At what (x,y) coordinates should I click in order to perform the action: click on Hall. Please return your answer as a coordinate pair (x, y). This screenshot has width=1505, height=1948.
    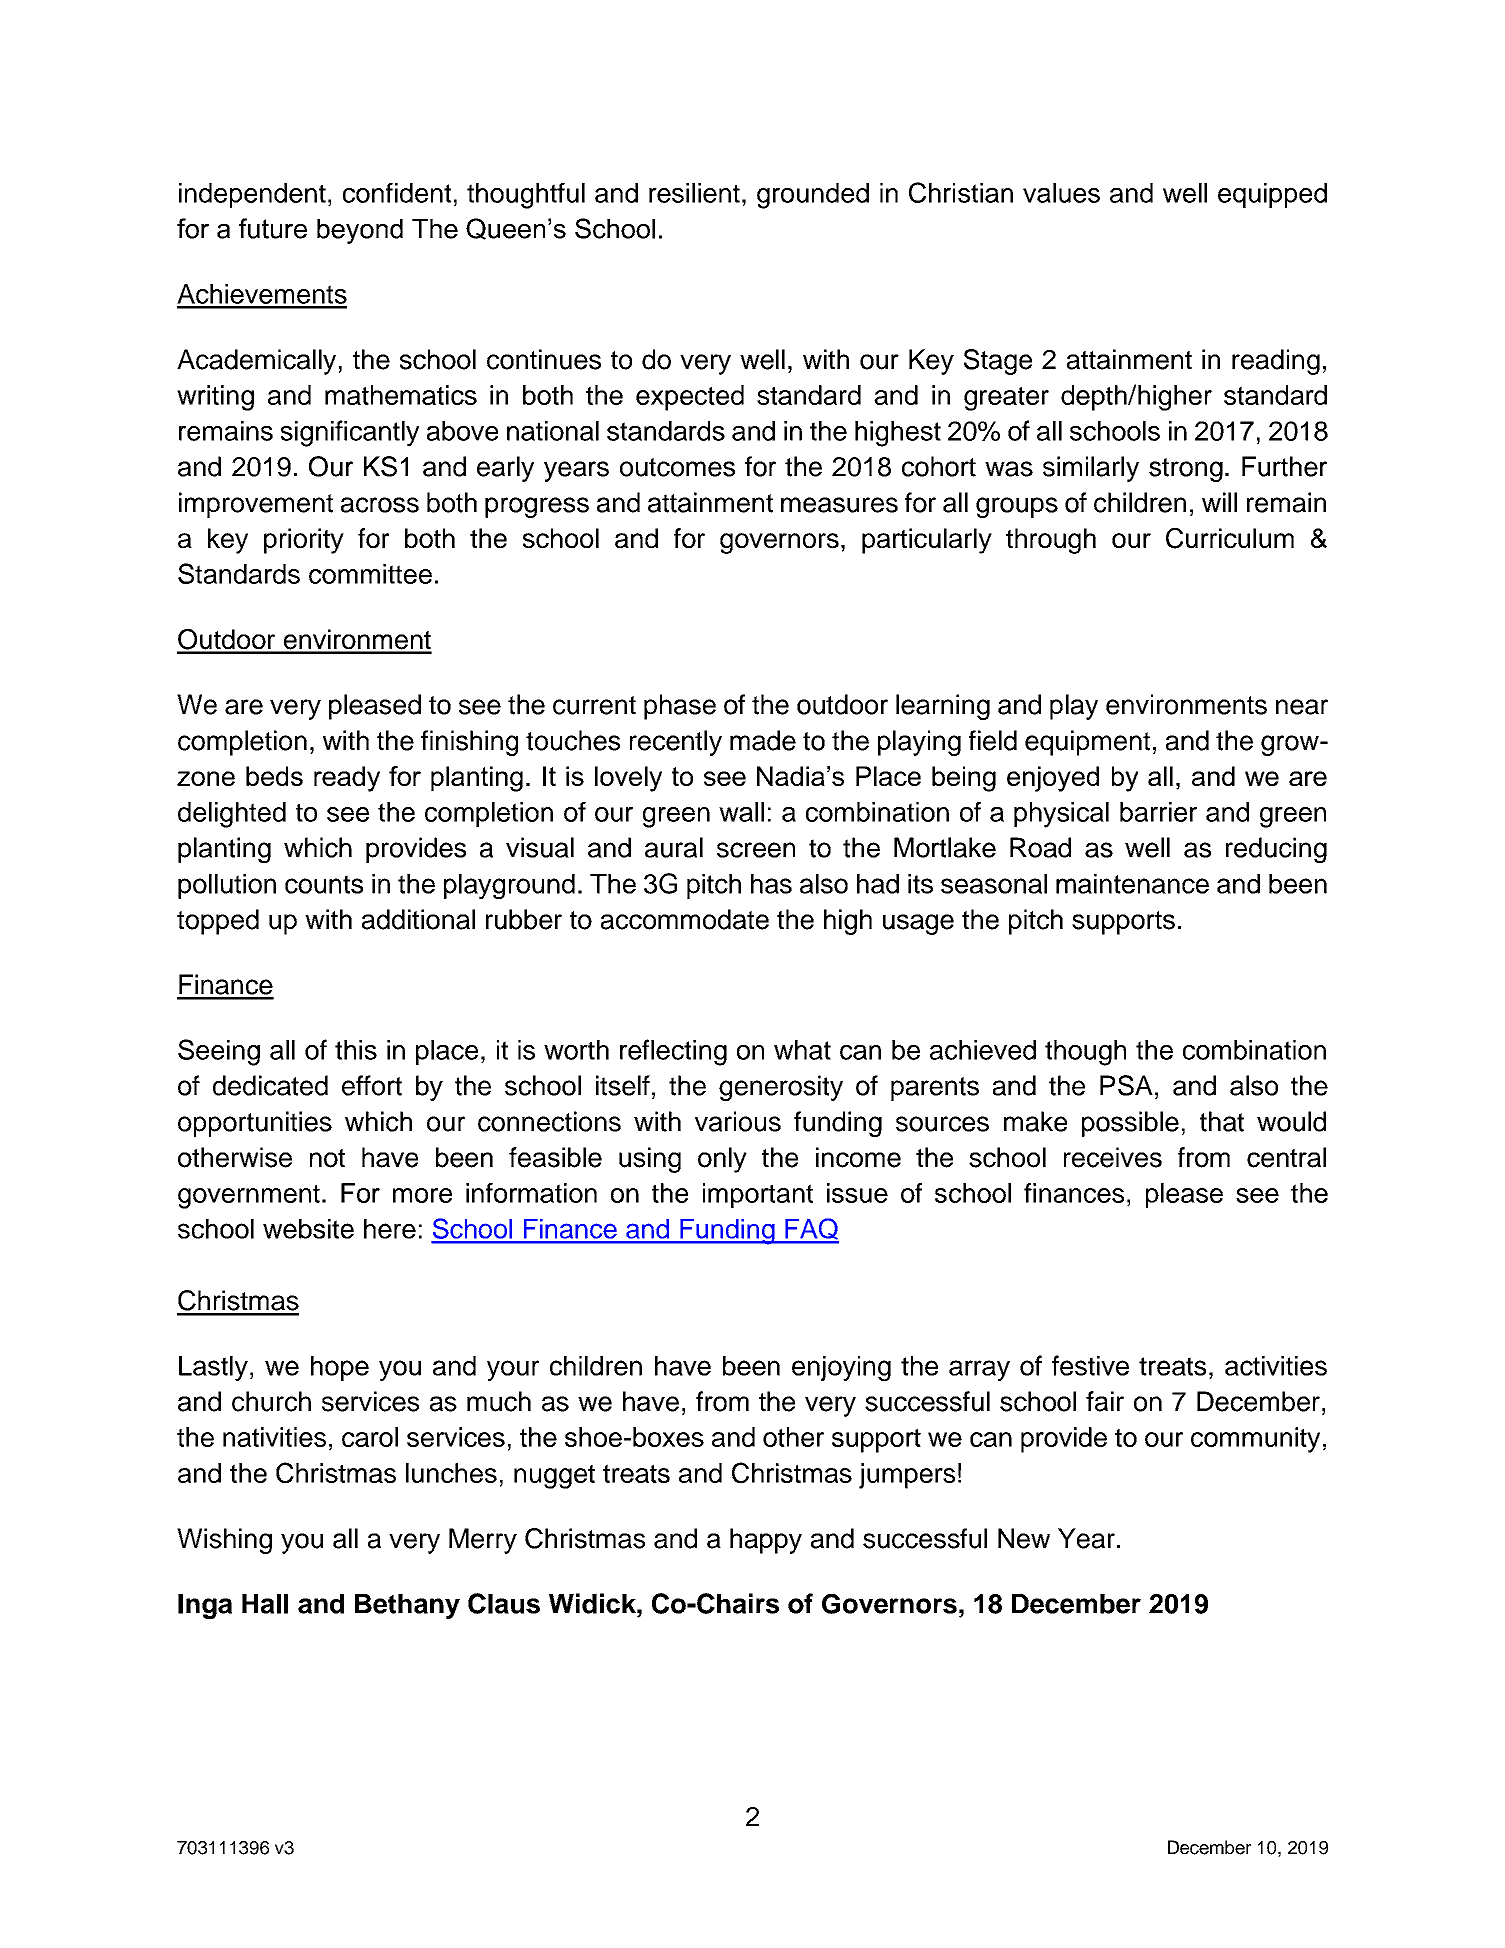
    Looking at the image, I should click on (265, 1604).
